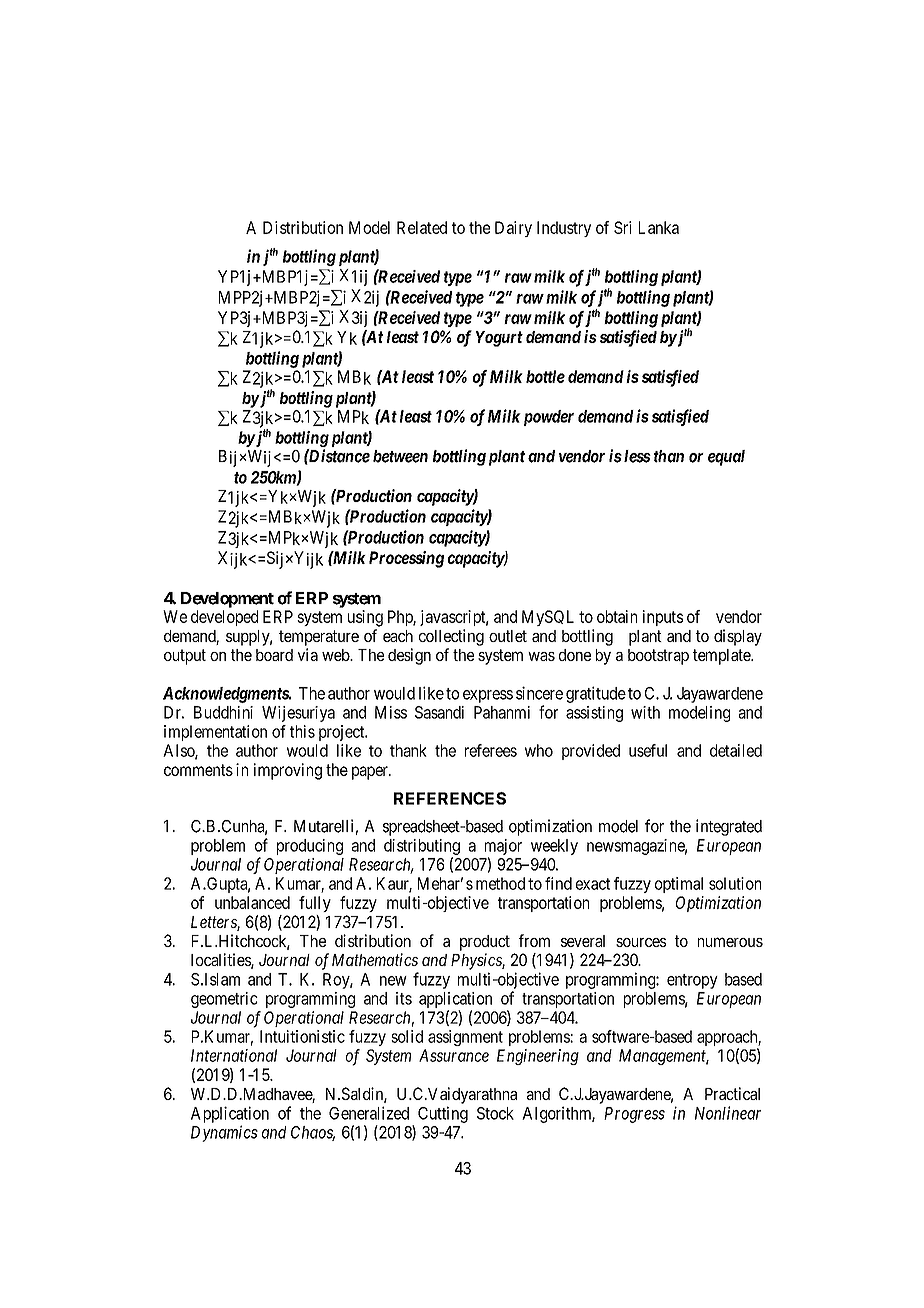 This screenshot has height=1308, width=924. What do you see at coordinates (729, 827) in the screenshot?
I see `integrated` at bounding box center [729, 827].
